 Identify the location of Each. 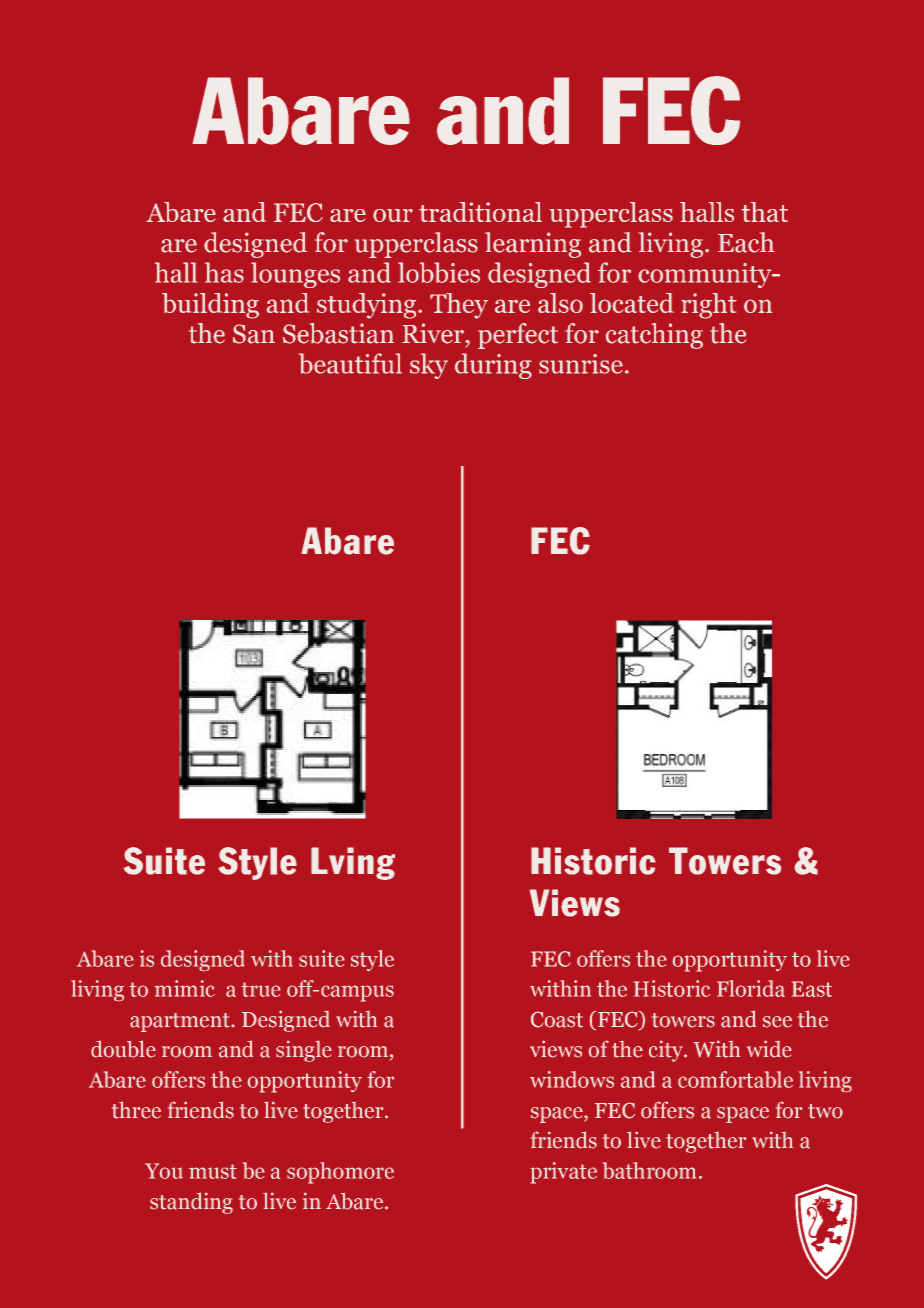
(746, 242).
